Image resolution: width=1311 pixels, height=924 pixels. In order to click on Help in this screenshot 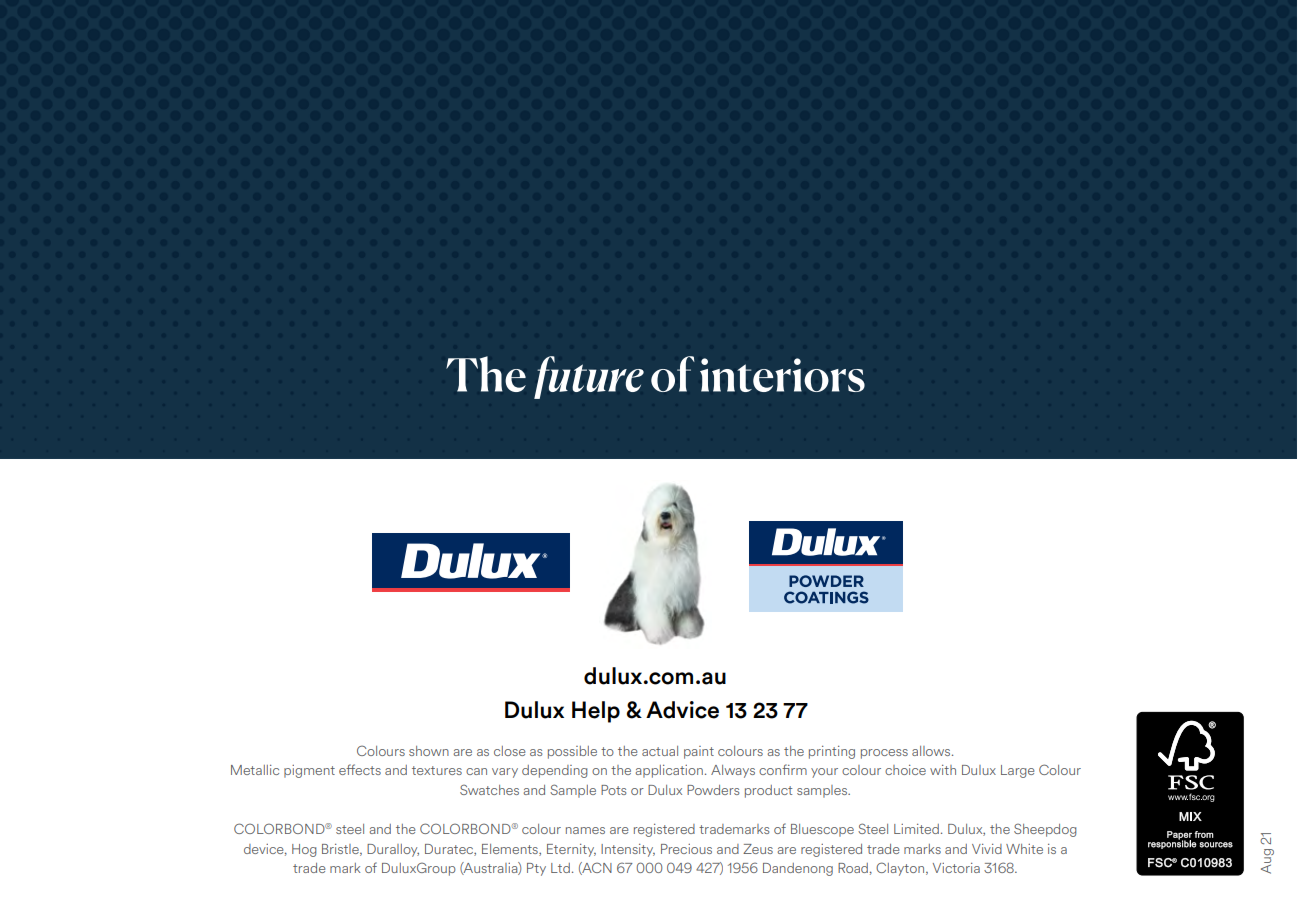, I will do `click(596, 712)`.
